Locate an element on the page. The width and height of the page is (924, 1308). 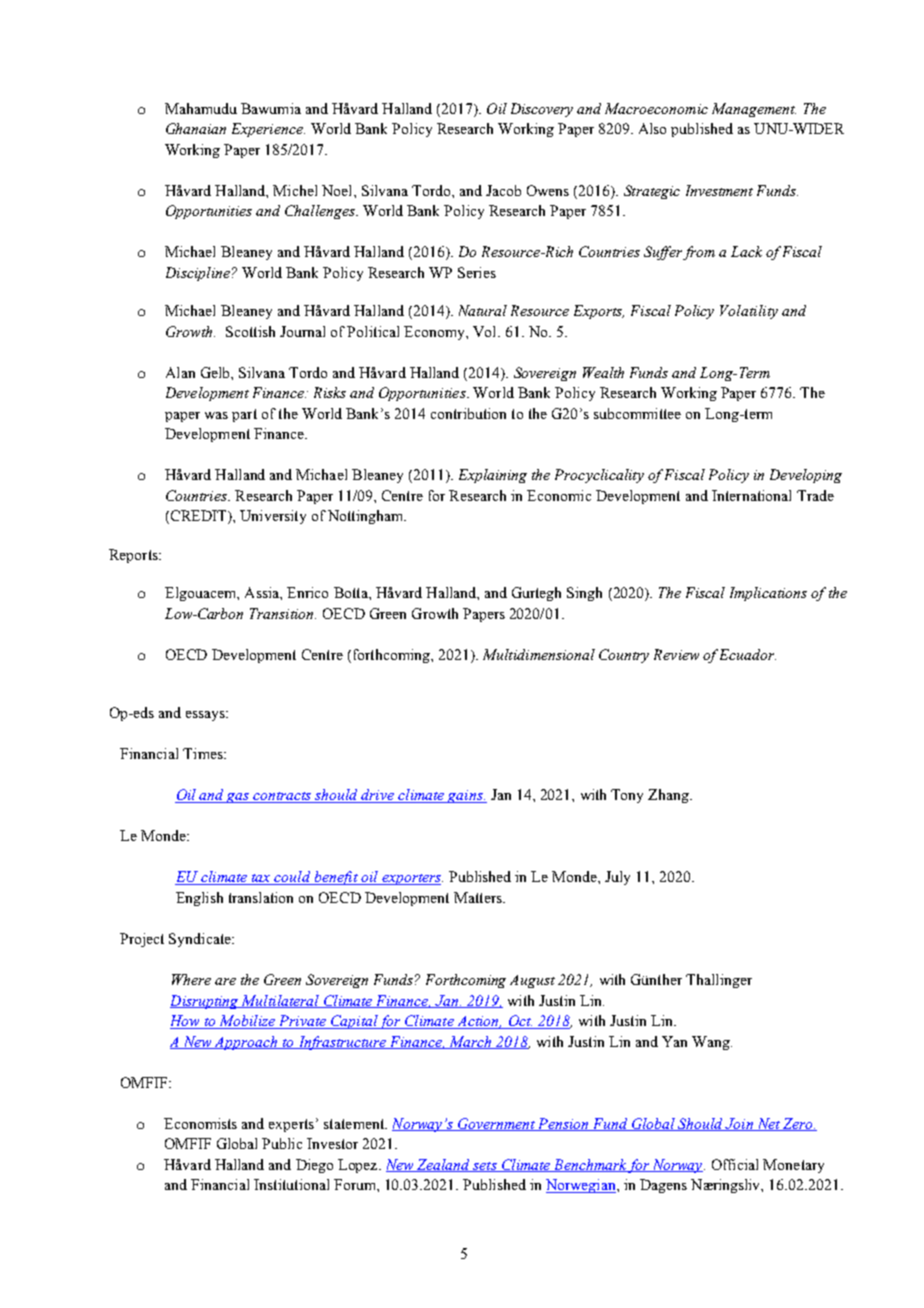
CREDIT is located at coordinates (198, 517).
